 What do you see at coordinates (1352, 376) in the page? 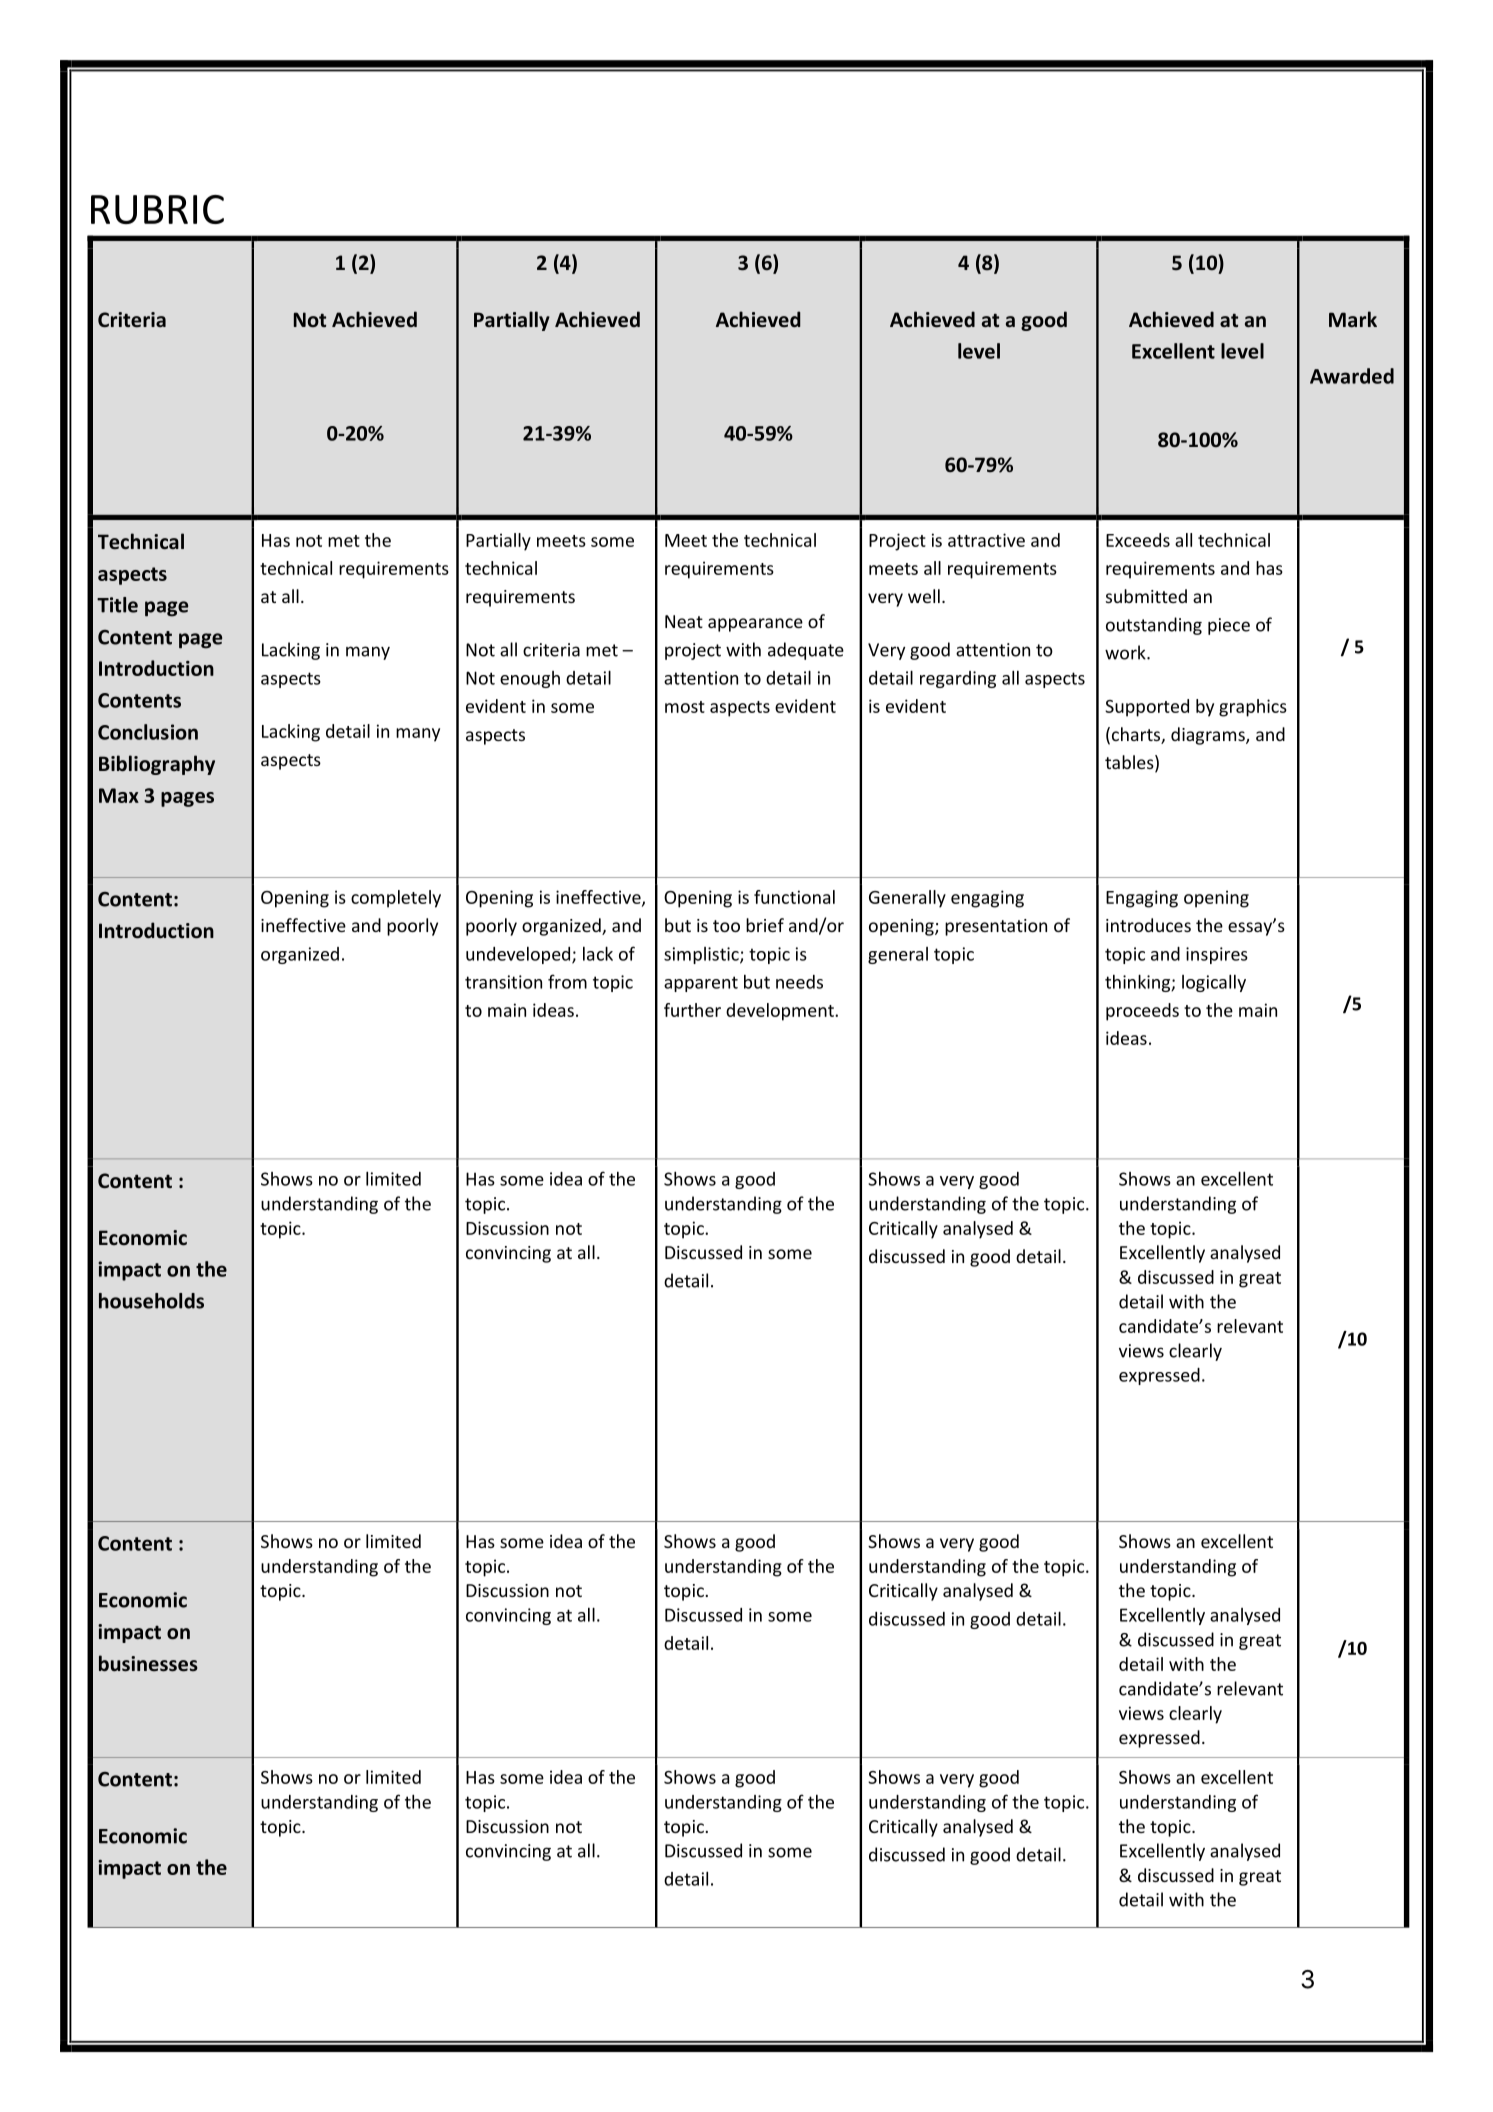
I see `Awarded` at bounding box center [1352, 376].
